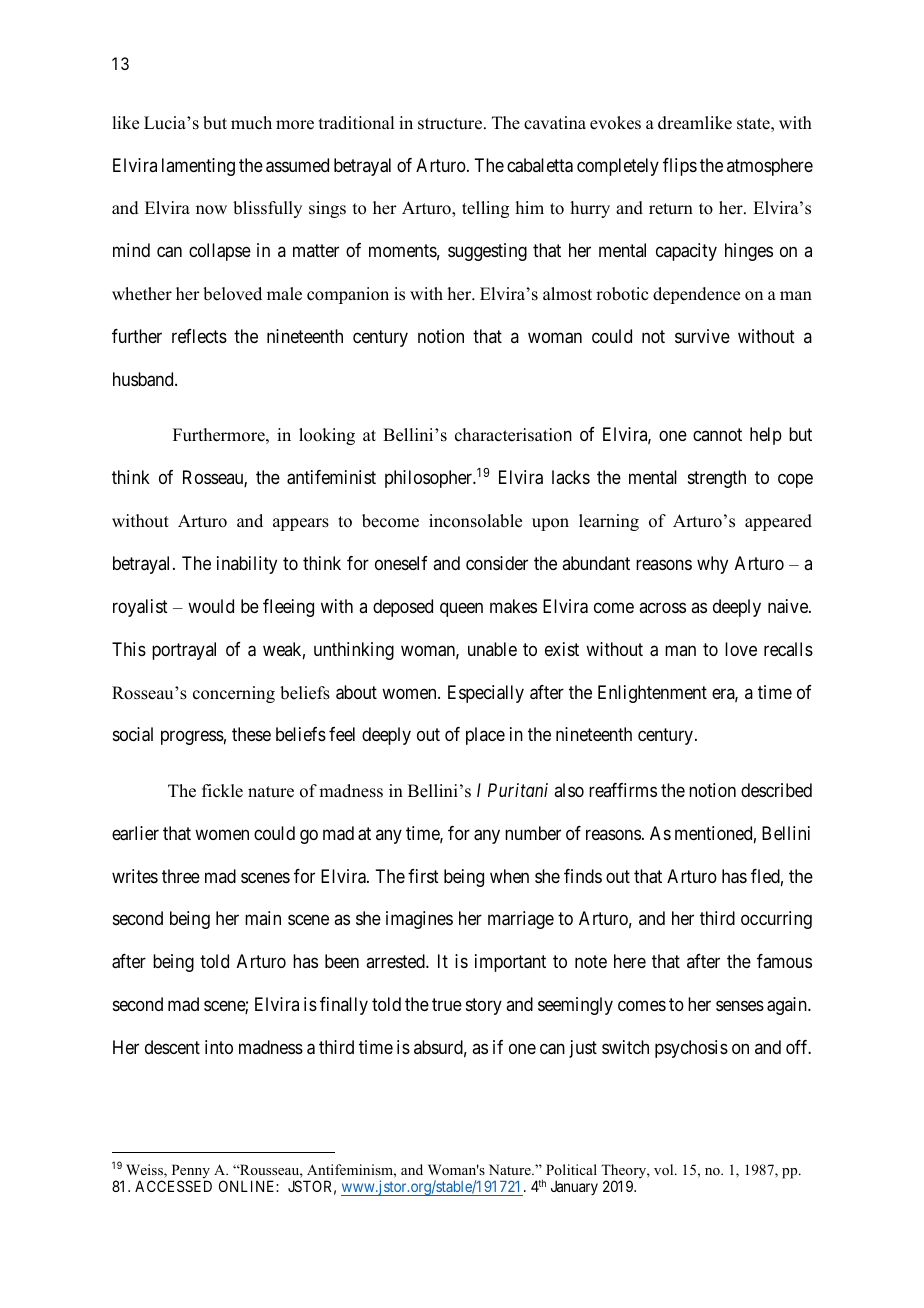 This screenshot has height=1308, width=924. I want to click on flips, so click(680, 167).
